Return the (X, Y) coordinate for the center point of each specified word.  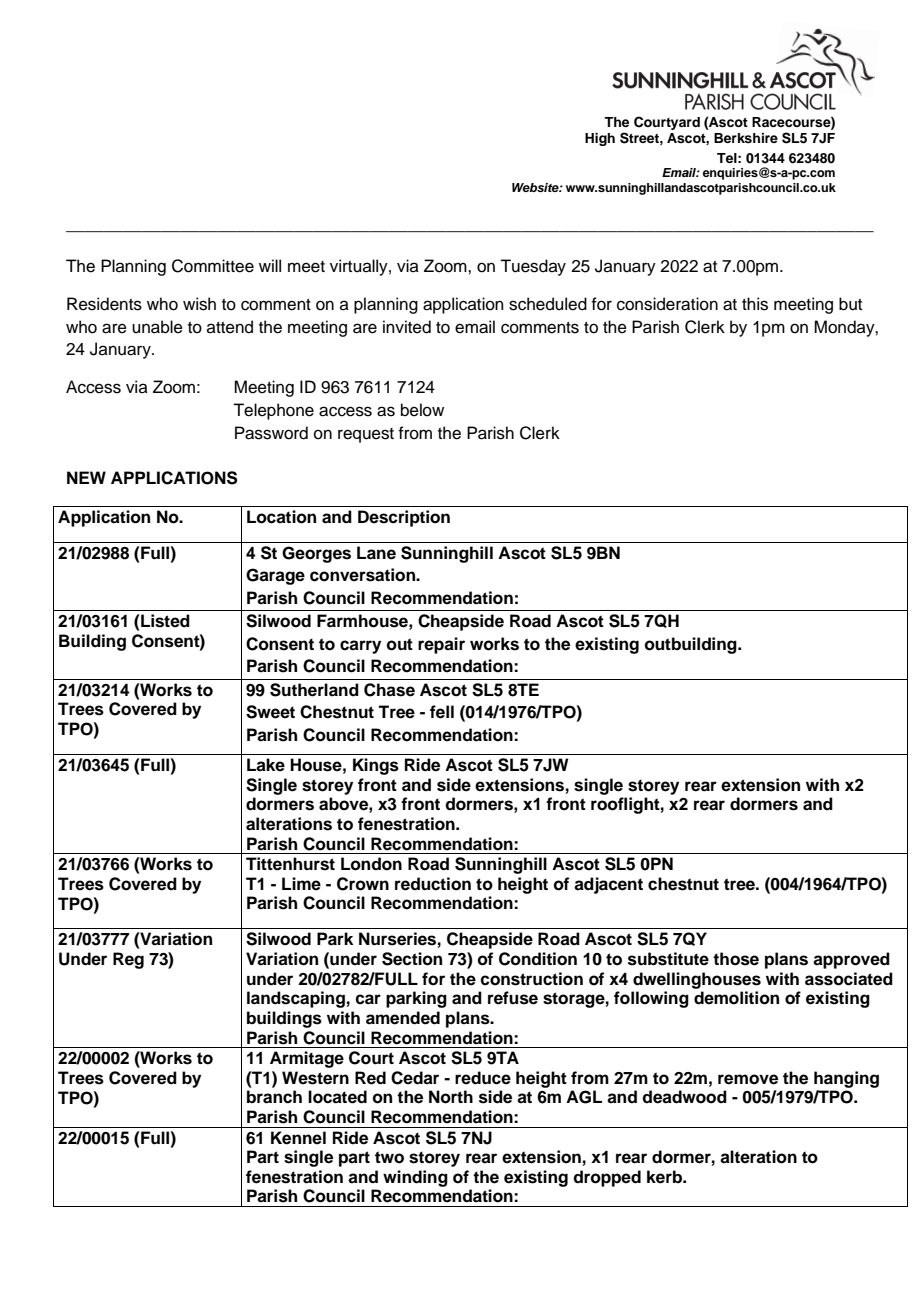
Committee (213, 266)
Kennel (298, 1138)
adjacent (608, 885)
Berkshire (746, 138)
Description (404, 518)
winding (415, 1178)
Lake (266, 765)
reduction (433, 884)
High (600, 139)
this (755, 304)
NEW (86, 477)
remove (748, 1079)
